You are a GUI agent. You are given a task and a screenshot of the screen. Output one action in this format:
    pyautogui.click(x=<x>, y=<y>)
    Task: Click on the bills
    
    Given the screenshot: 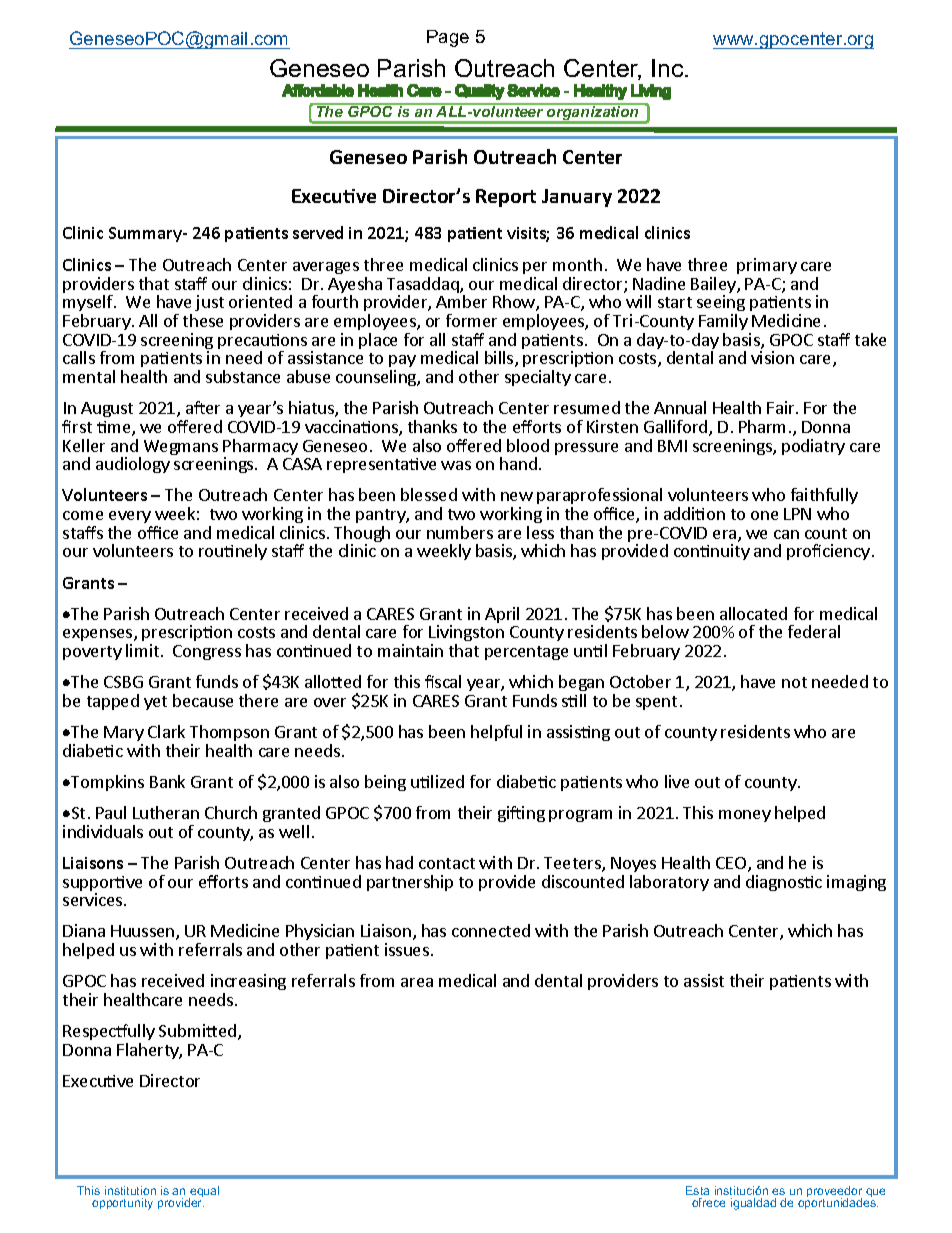 What is the action you would take?
    pyautogui.click(x=500, y=359)
